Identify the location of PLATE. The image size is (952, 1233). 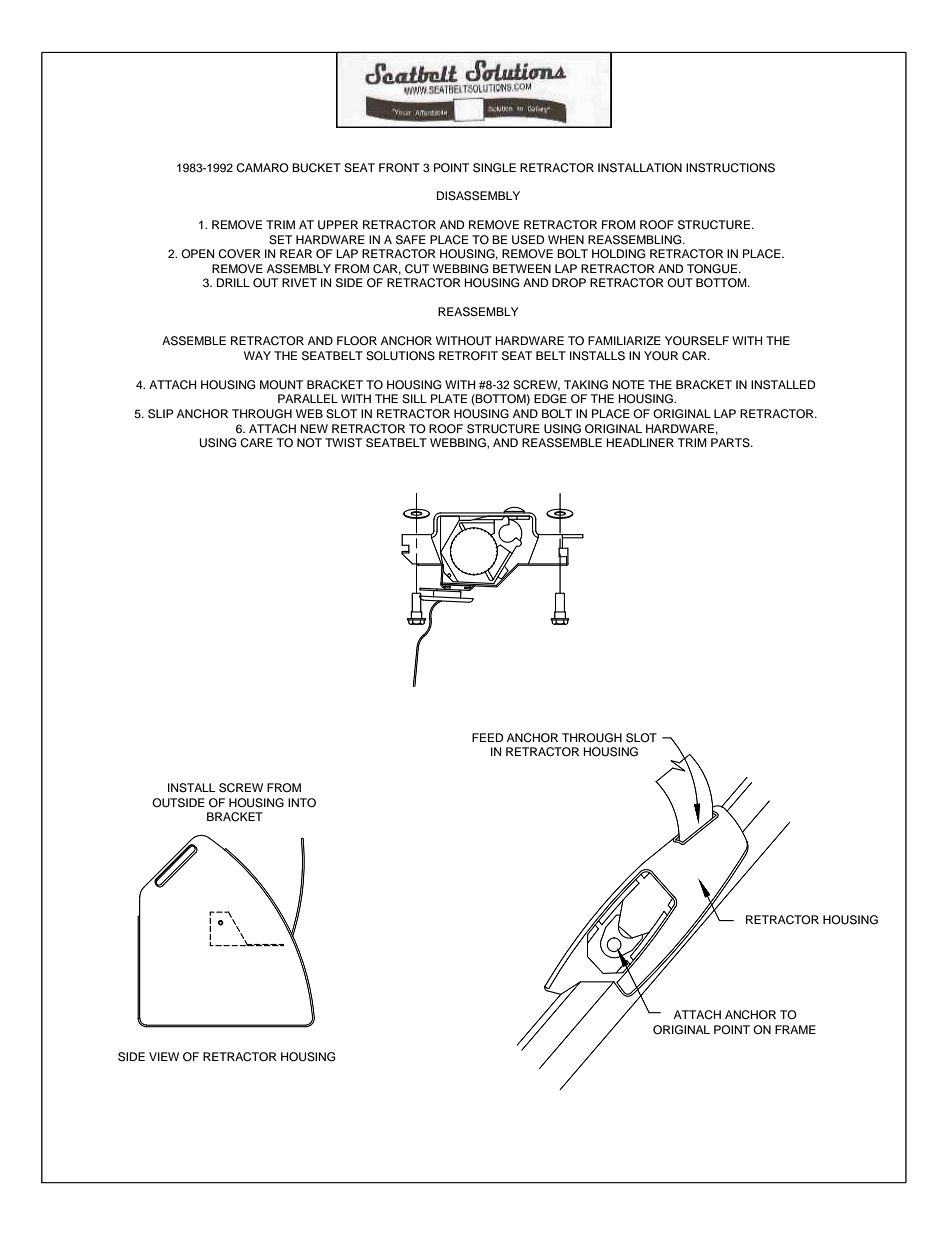
(449, 398).
